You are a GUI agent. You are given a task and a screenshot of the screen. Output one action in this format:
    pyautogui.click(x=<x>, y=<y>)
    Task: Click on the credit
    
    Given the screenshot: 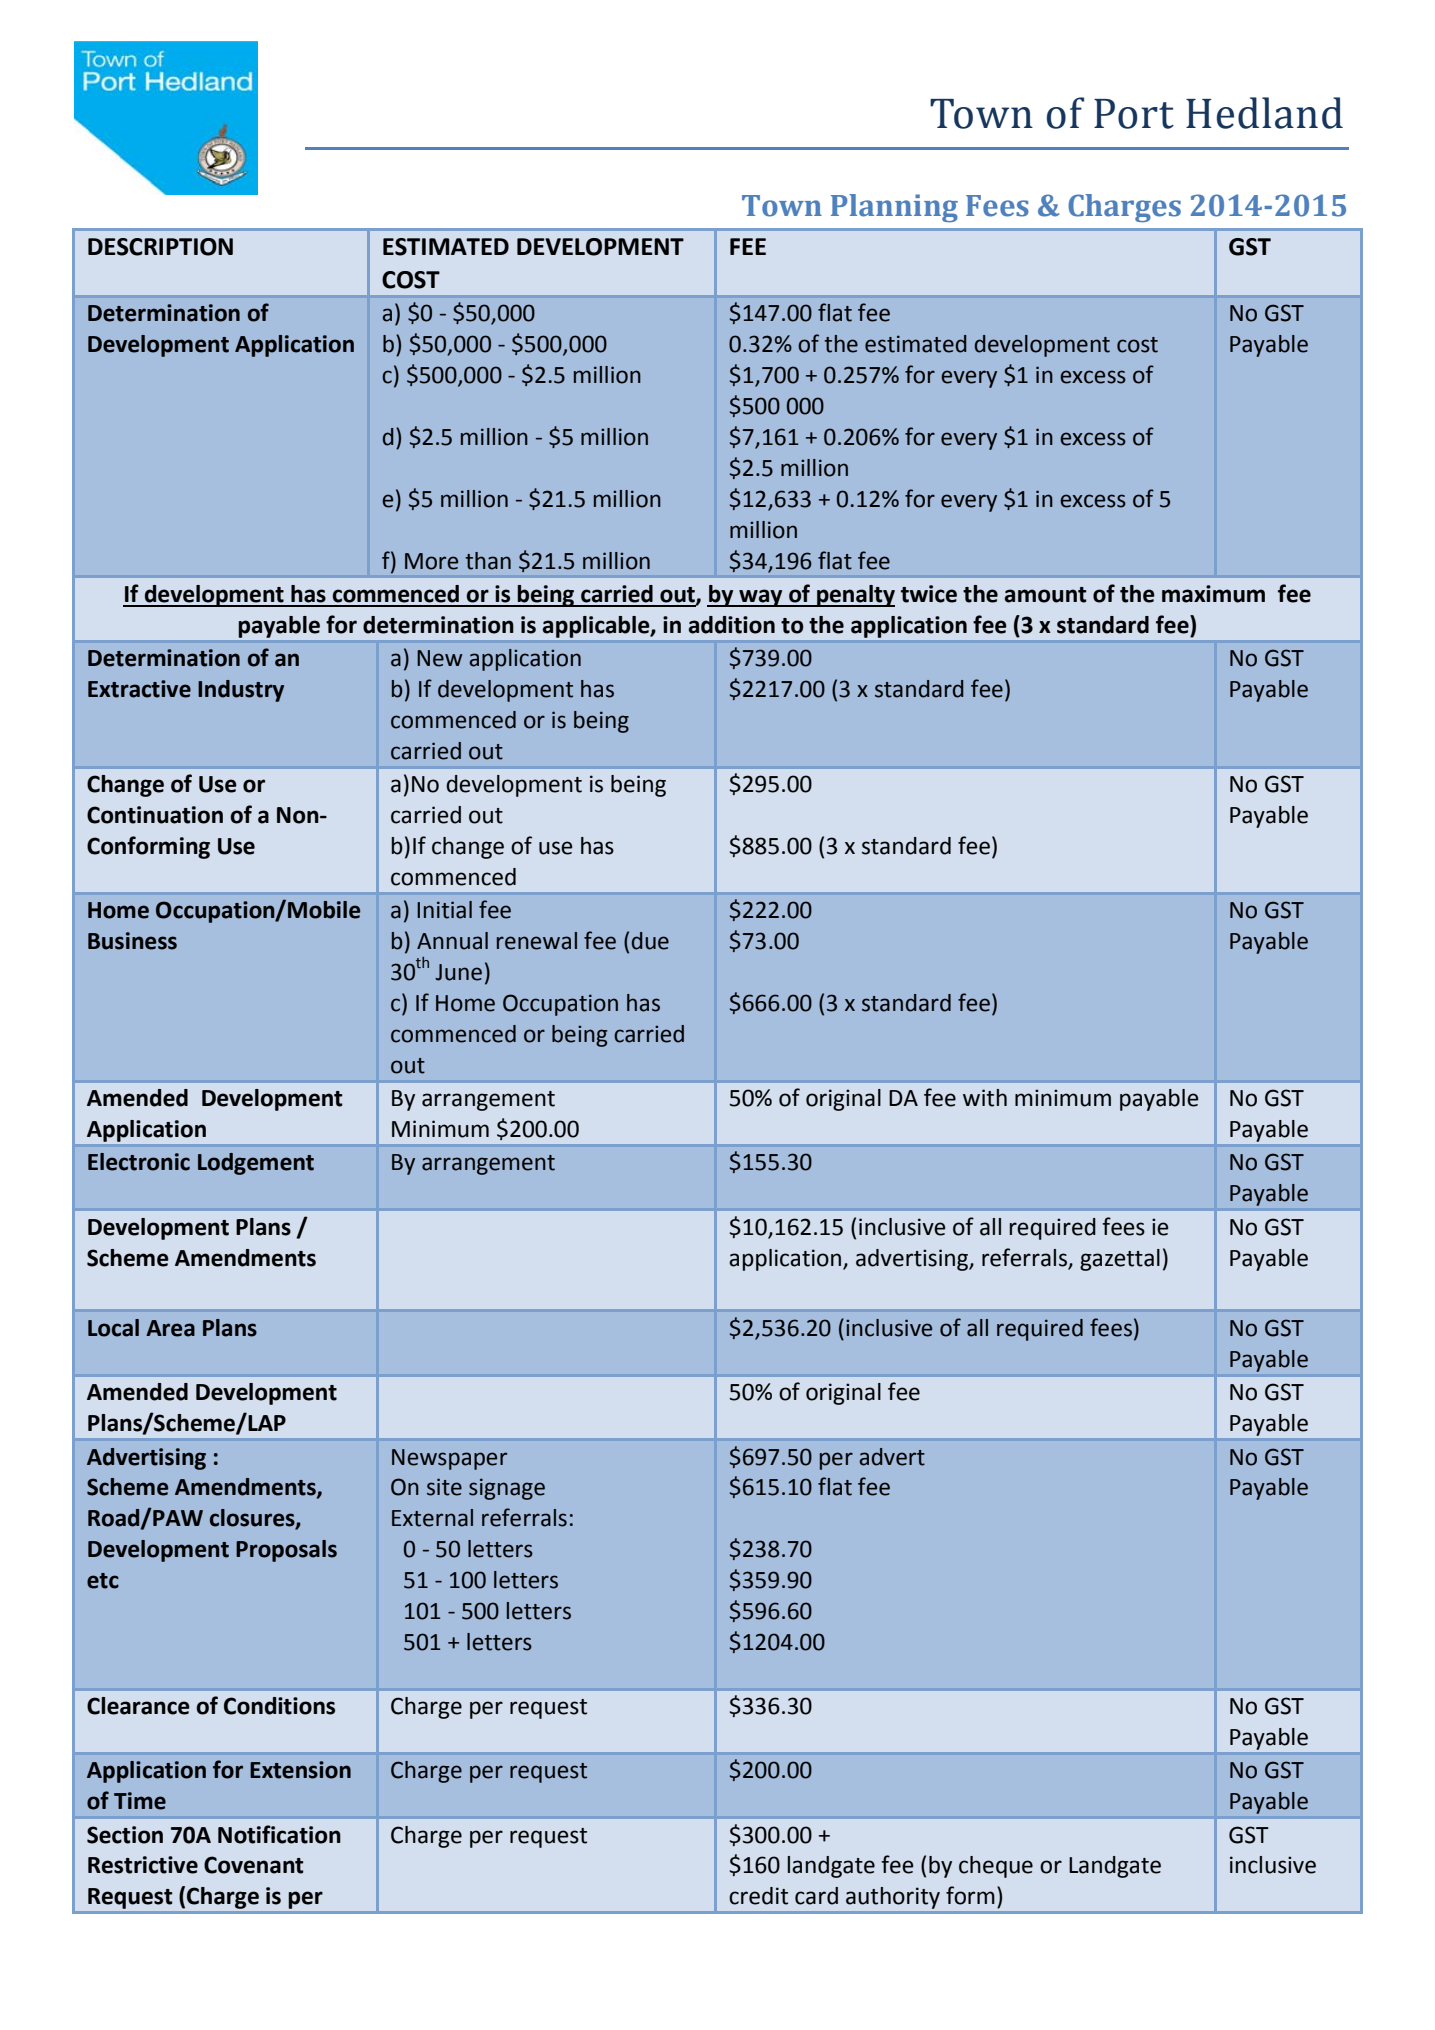 What is the action you would take?
    pyautogui.click(x=758, y=1896)
